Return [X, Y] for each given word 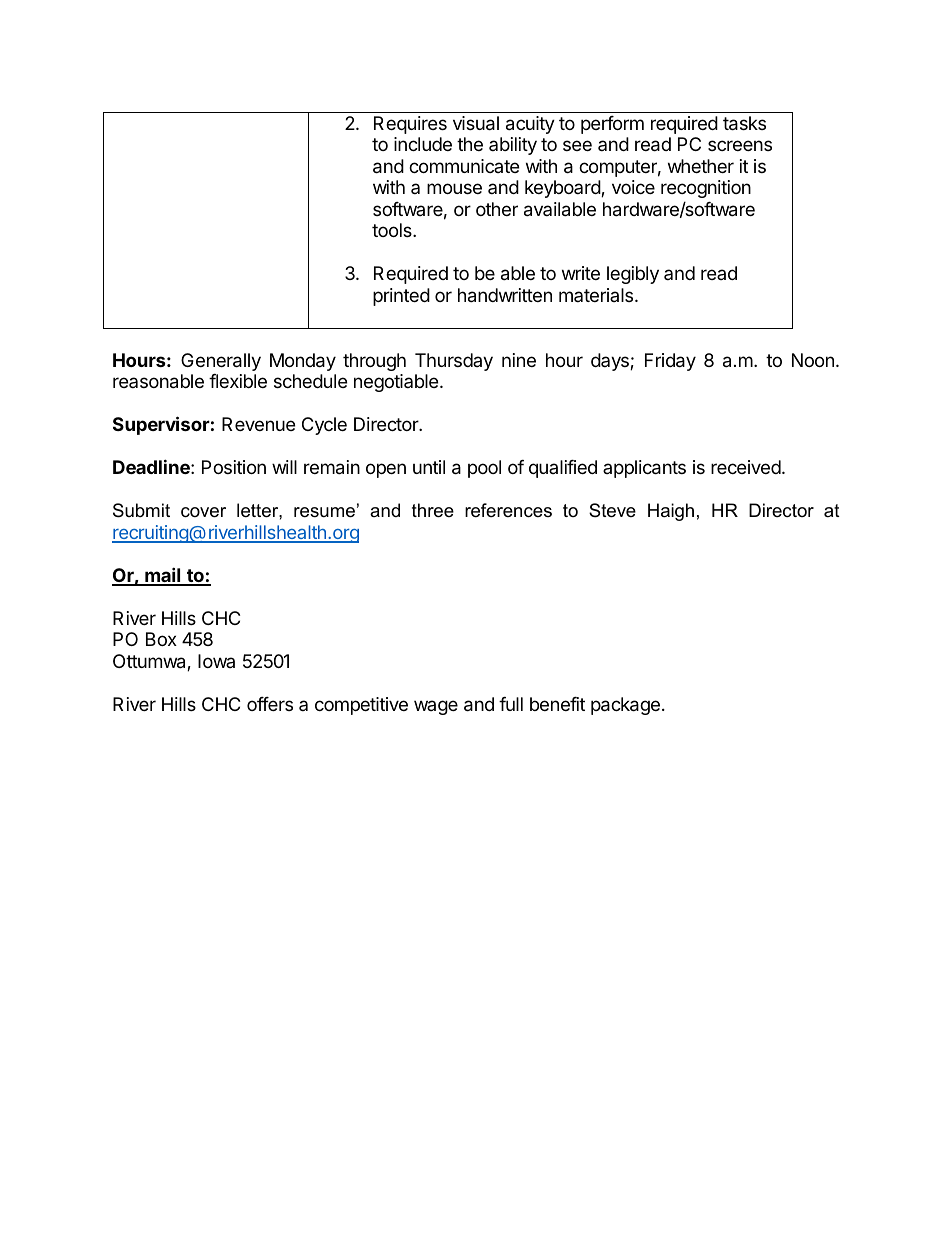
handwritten [505, 295]
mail [163, 576]
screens [740, 145]
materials [597, 295]
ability [513, 146]
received [746, 467]
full [511, 704]
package [625, 706]
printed [401, 297]
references [508, 510]
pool [484, 469]
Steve [612, 510]
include [423, 144]
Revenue [258, 424]
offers [270, 704]
